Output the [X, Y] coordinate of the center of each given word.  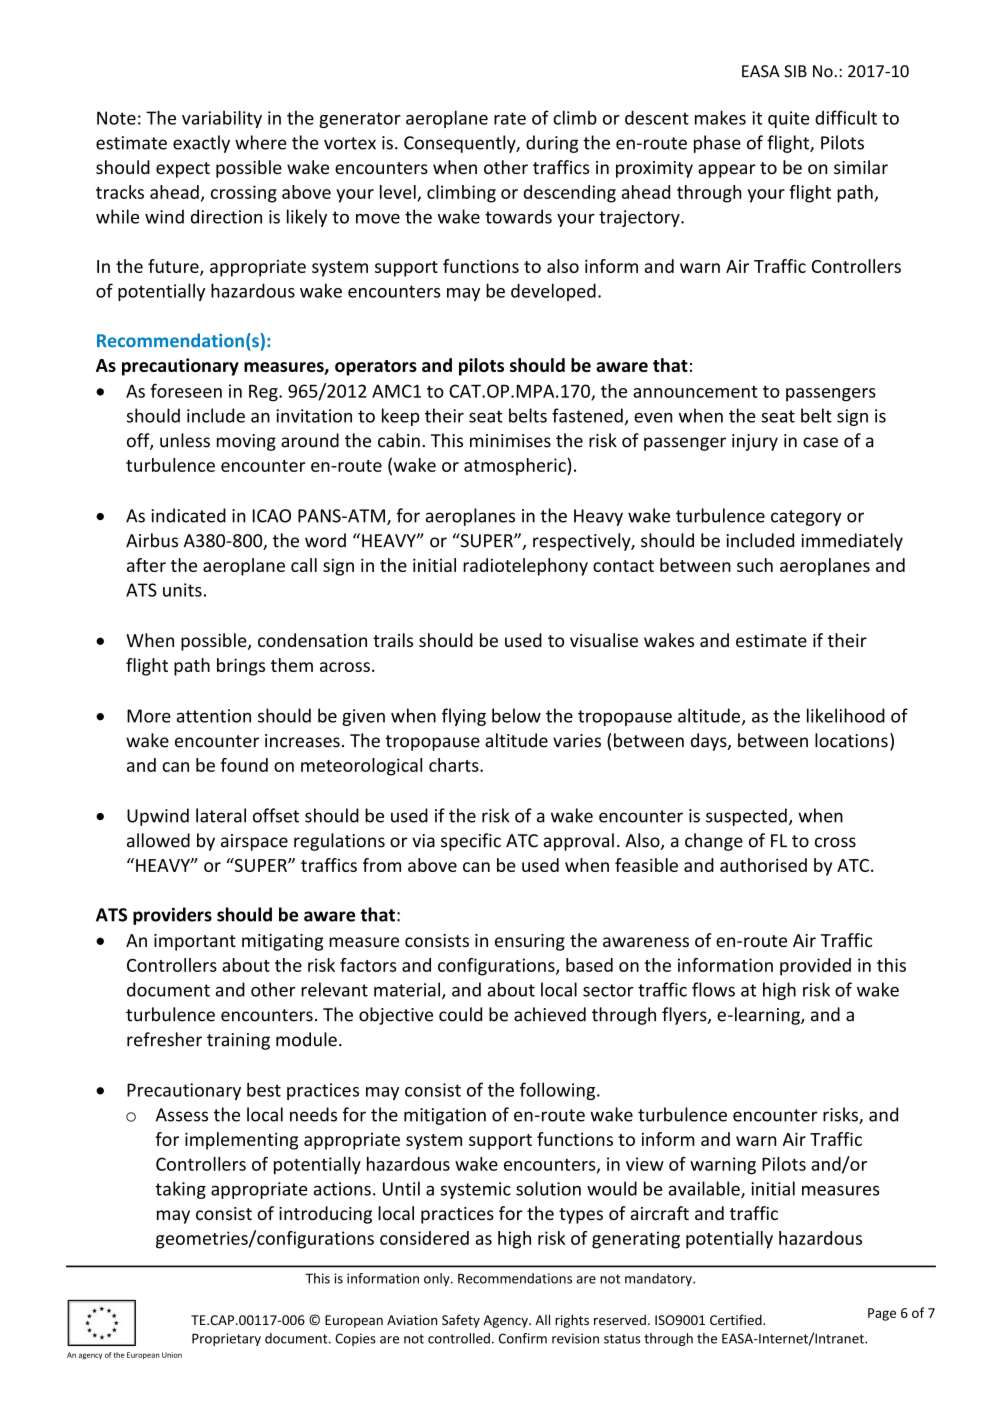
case [820, 442]
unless [185, 440]
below [516, 715]
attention [214, 716]
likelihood [846, 715]
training [238, 1041]
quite [789, 119]
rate [510, 118]
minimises [510, 441]
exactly [201, 144]
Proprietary [226, 1339]
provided [815, 967]
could [460, 1014]
